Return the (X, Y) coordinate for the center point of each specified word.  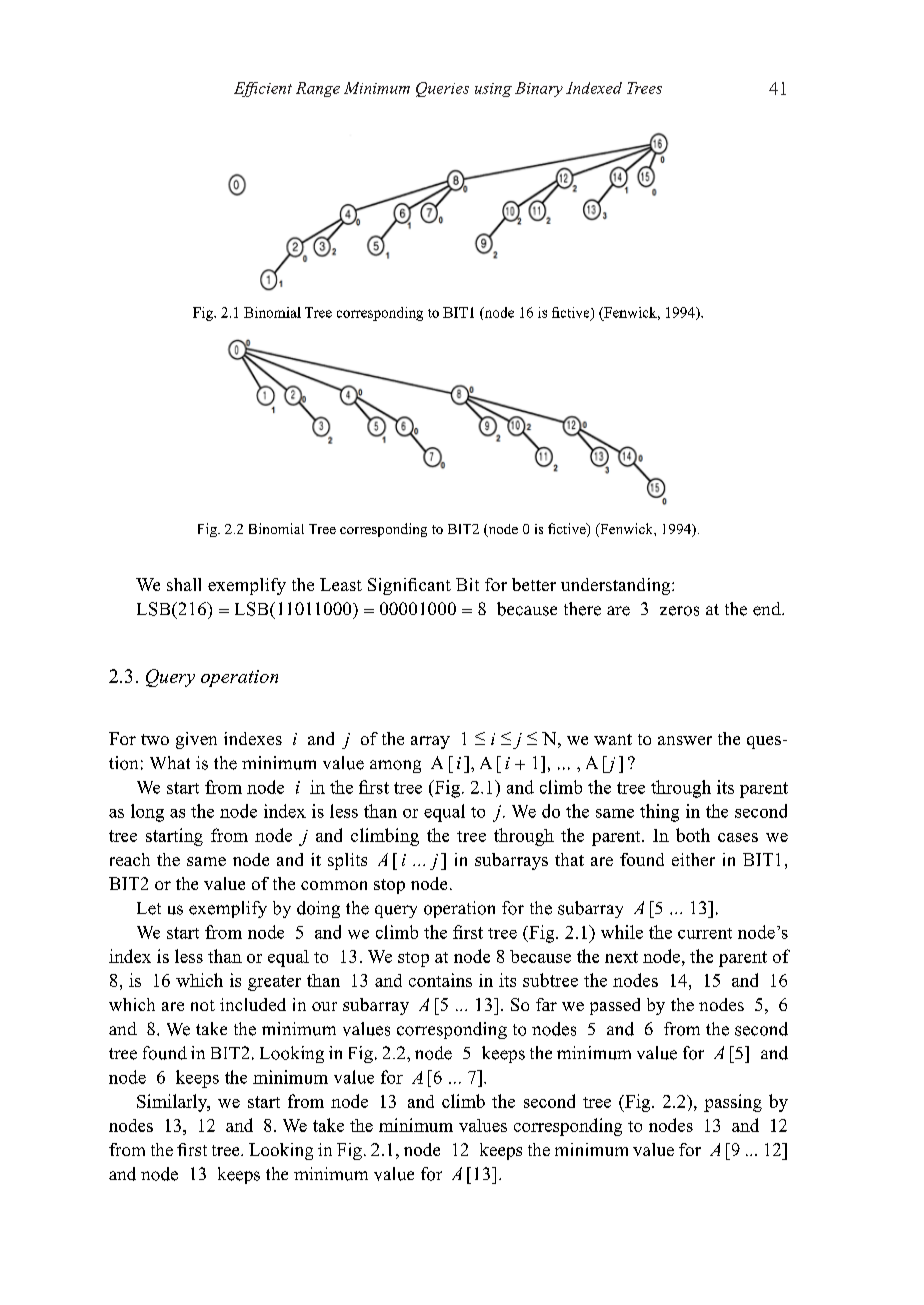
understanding (617, 586)
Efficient (263, 89)
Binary (539, 89)
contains (440, 980)
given (196, 740)
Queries (442, 89)
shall (184, 584)
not (203, 1005)
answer (685, 740)
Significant (409, 586)
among (395, 766)
